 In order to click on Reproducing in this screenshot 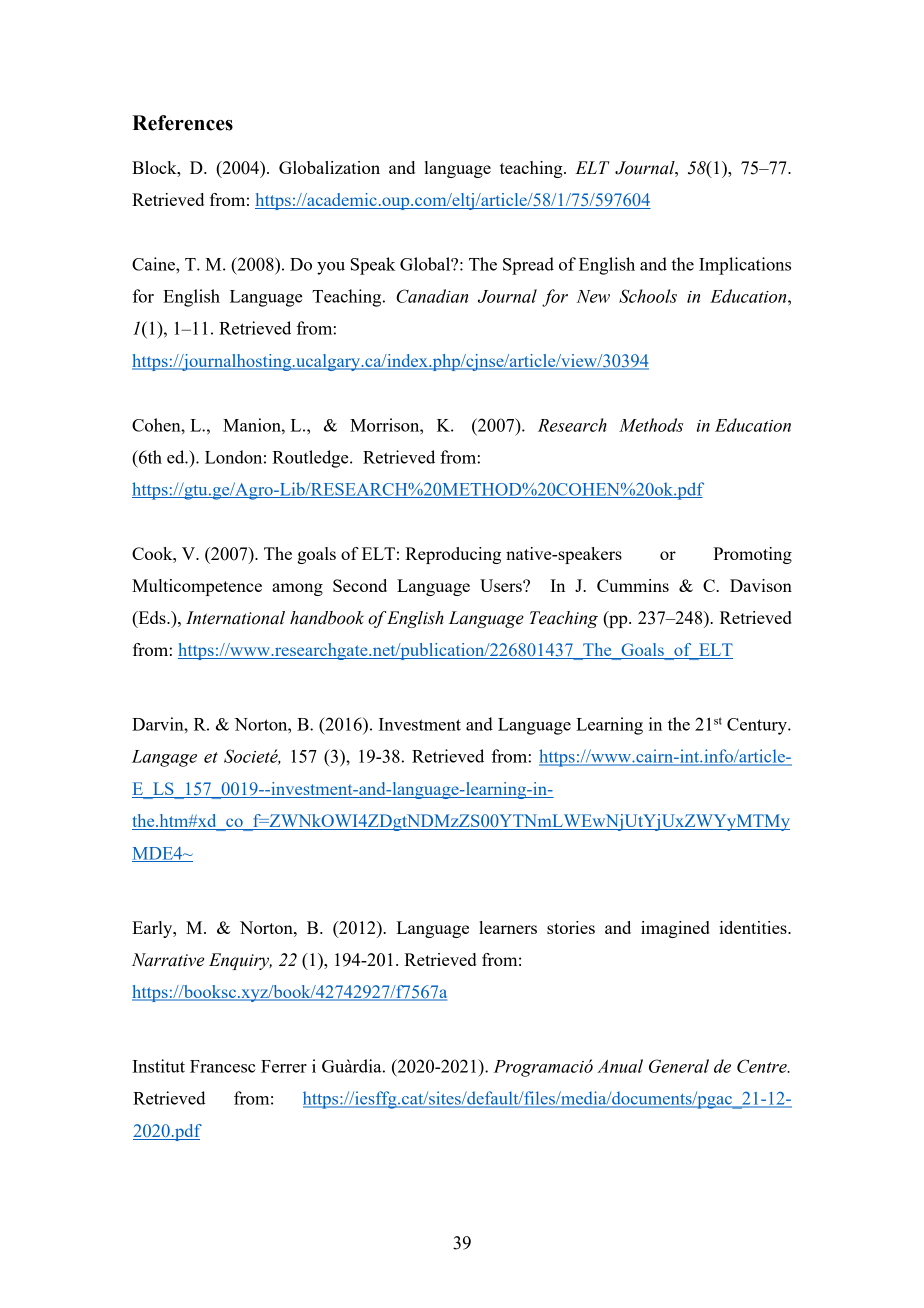, I will do `click(453, 555)`.
